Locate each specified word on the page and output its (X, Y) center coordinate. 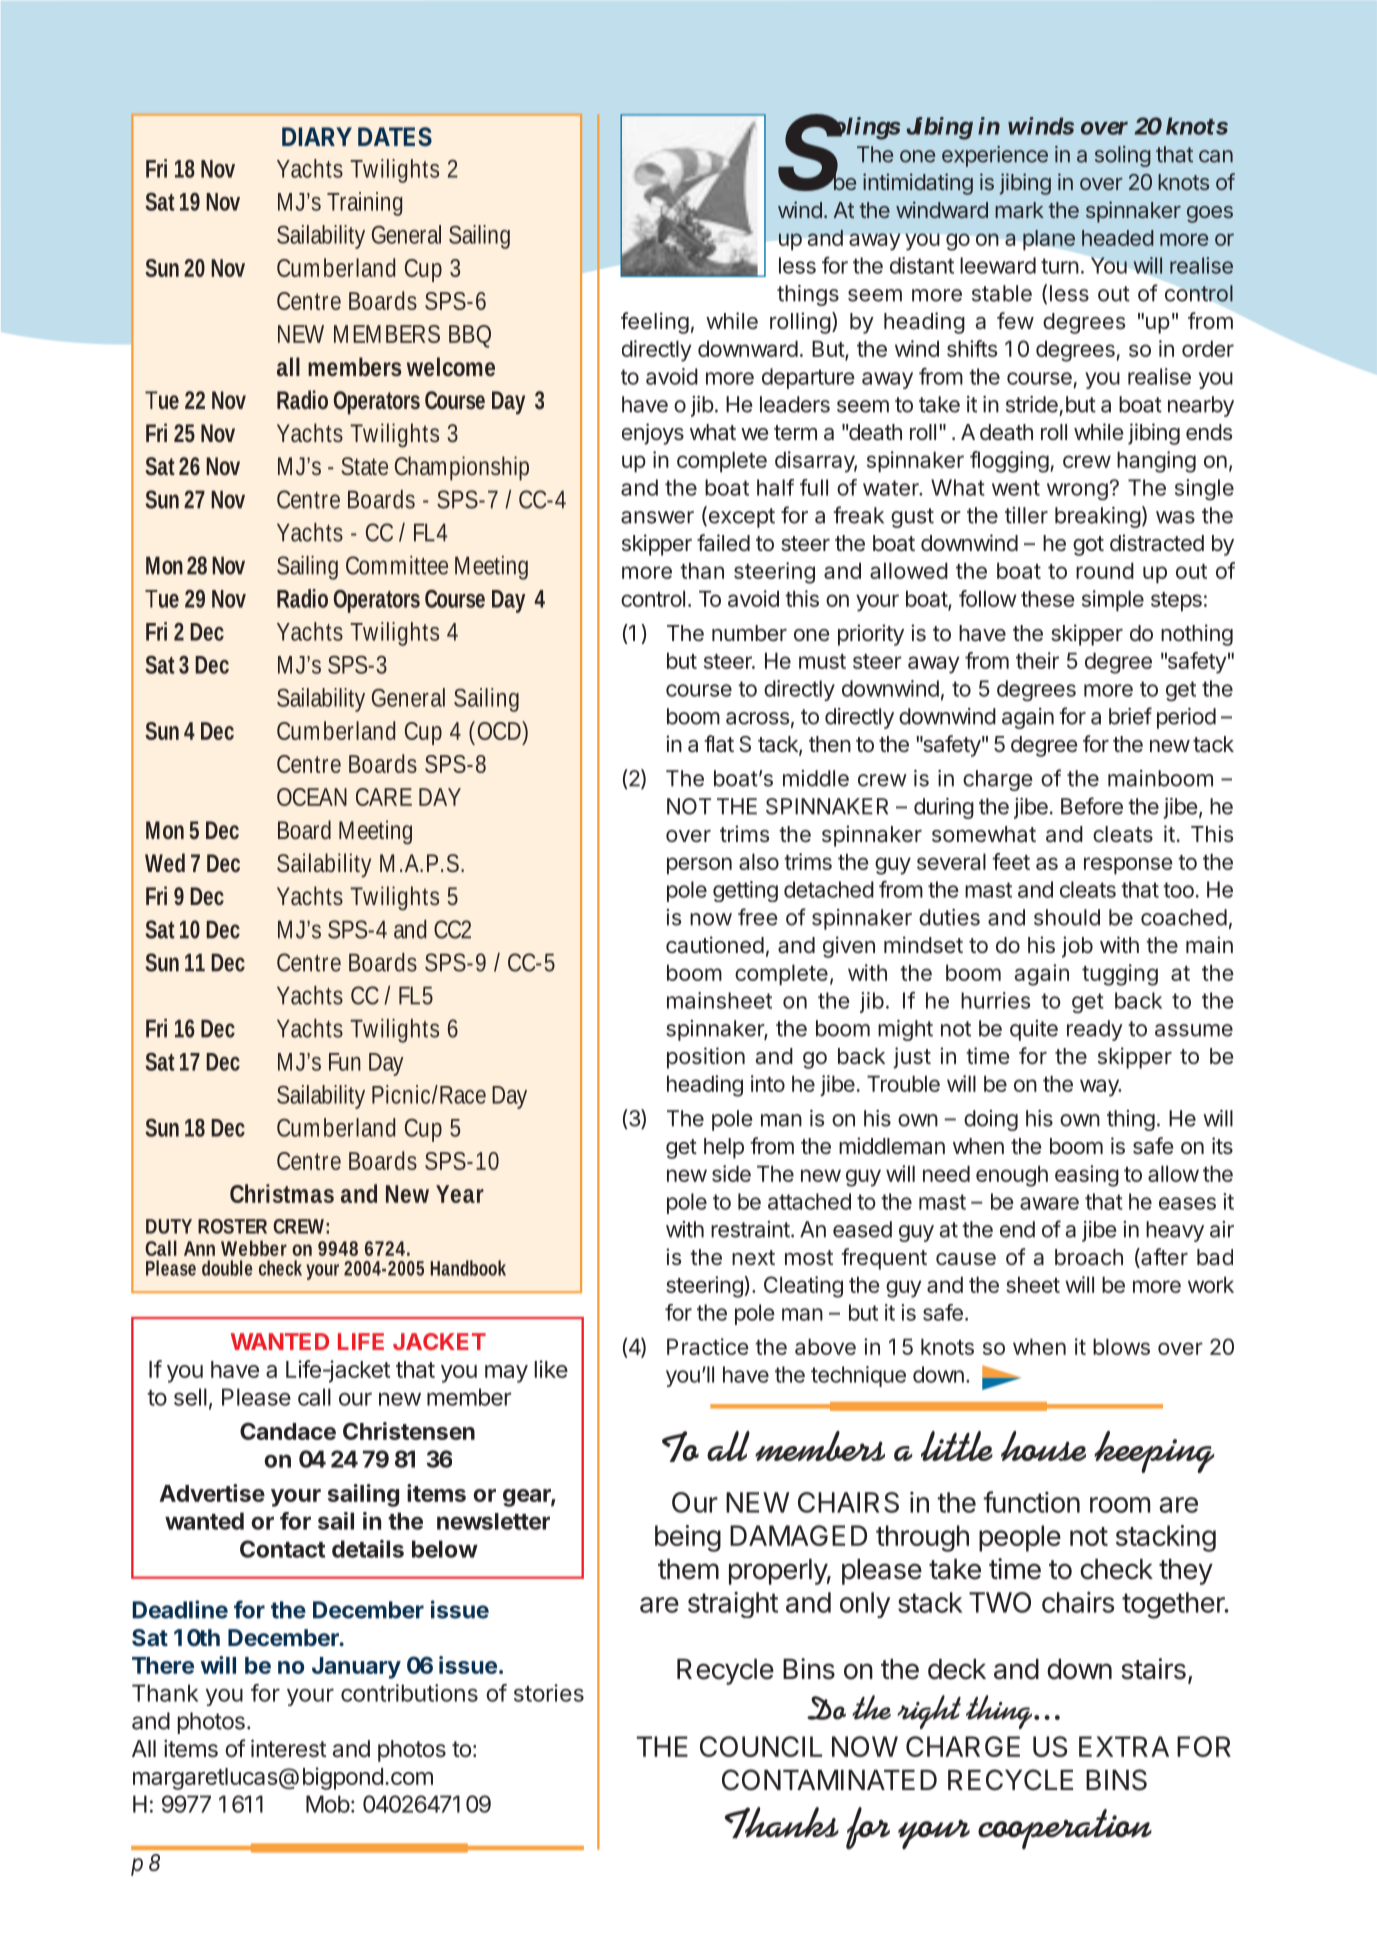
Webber (254, 1248)
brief (1130, 716)
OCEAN (312, 797)
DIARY (317, 136)
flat (719, 744)
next (753, 1257)
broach (1089, 1257)
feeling (655, 323)
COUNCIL (761, 1746)
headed (1117, 238)
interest (289, 1748)
